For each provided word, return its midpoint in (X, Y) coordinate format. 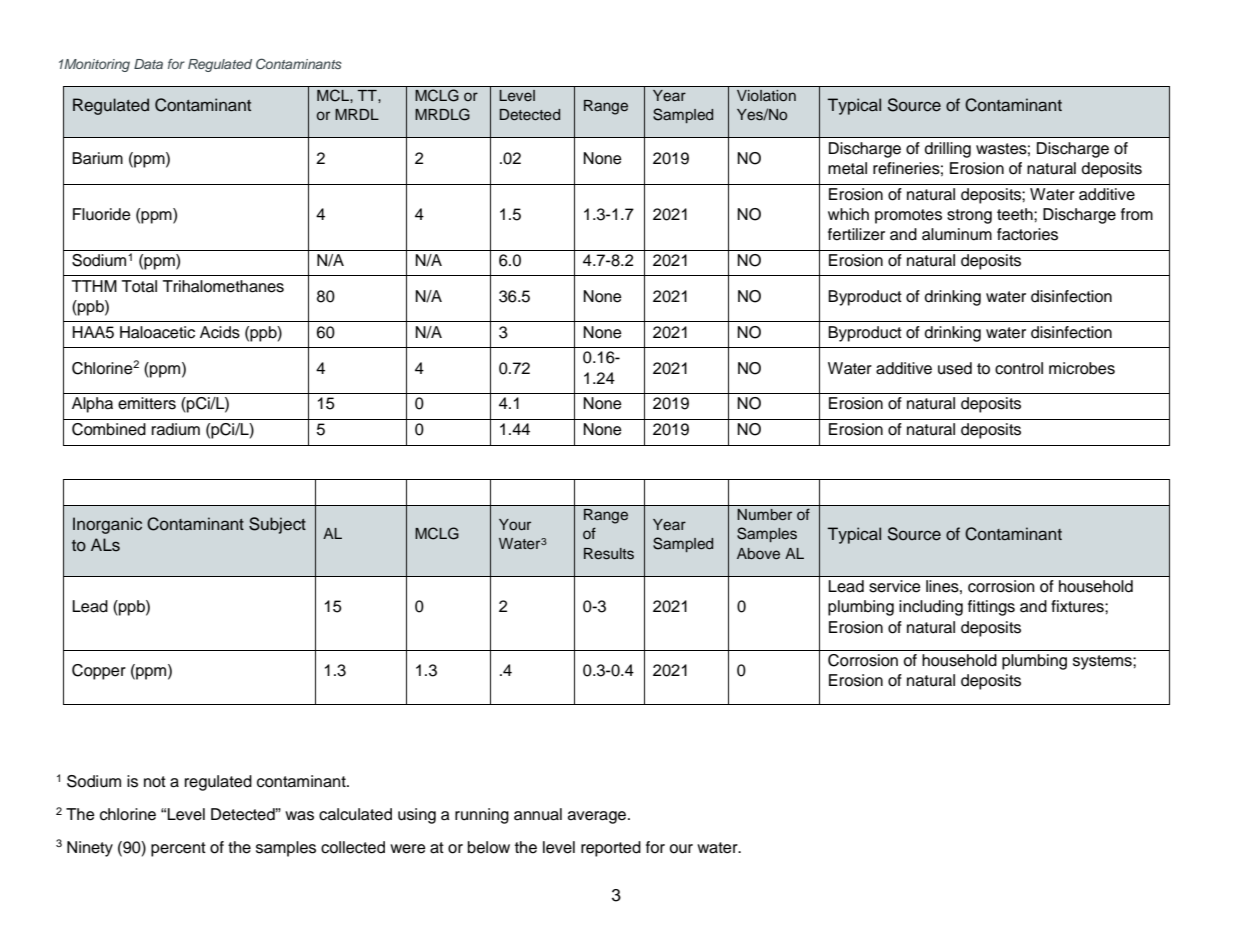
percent (178, 849)
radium (176, 429)
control (1019, 368)
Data (148, 64)
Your (515, 524)
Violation (766, 95)
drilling (948, 150)
